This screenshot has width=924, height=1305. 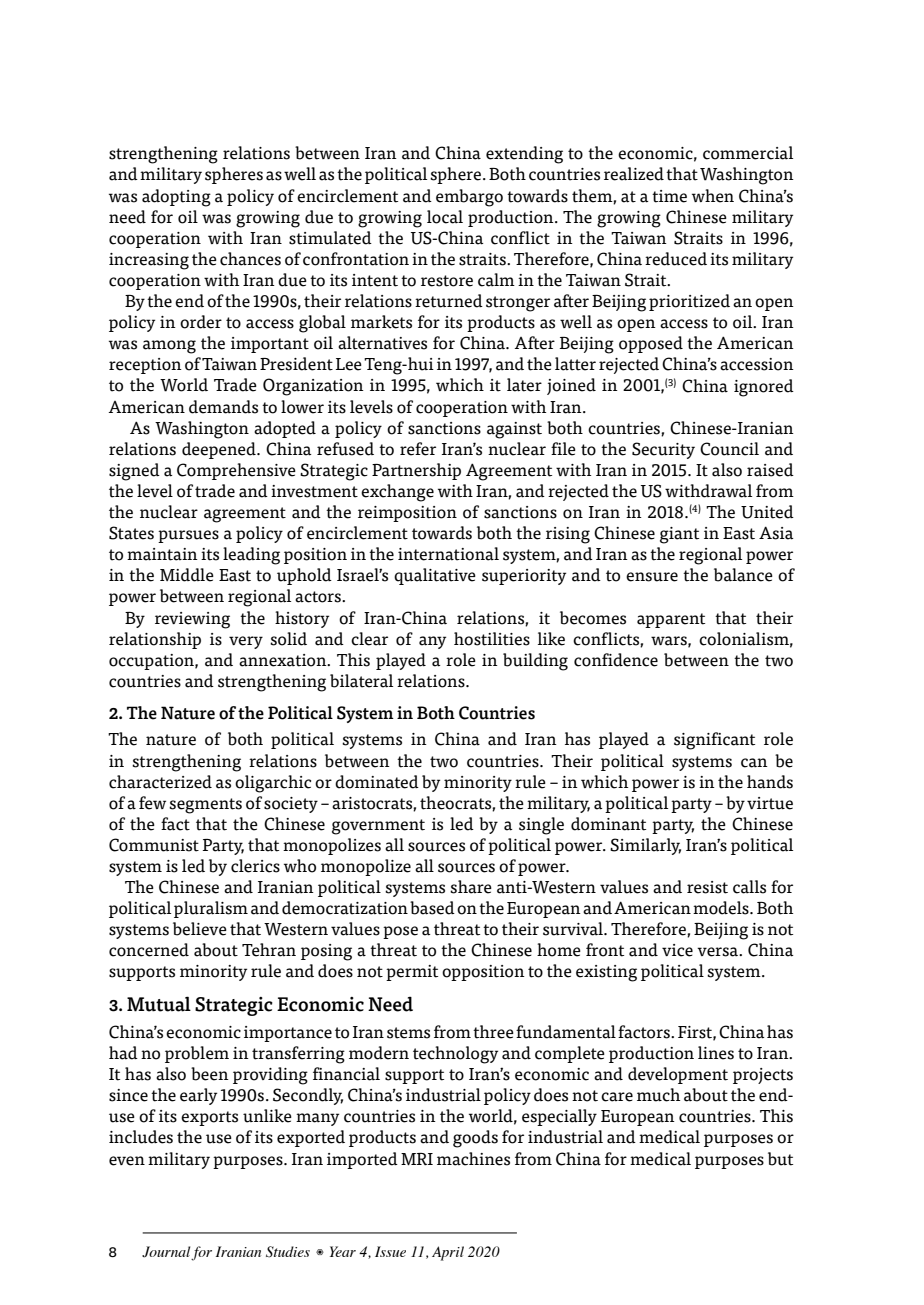 I want to click on when, so click(x=713, y=196).
